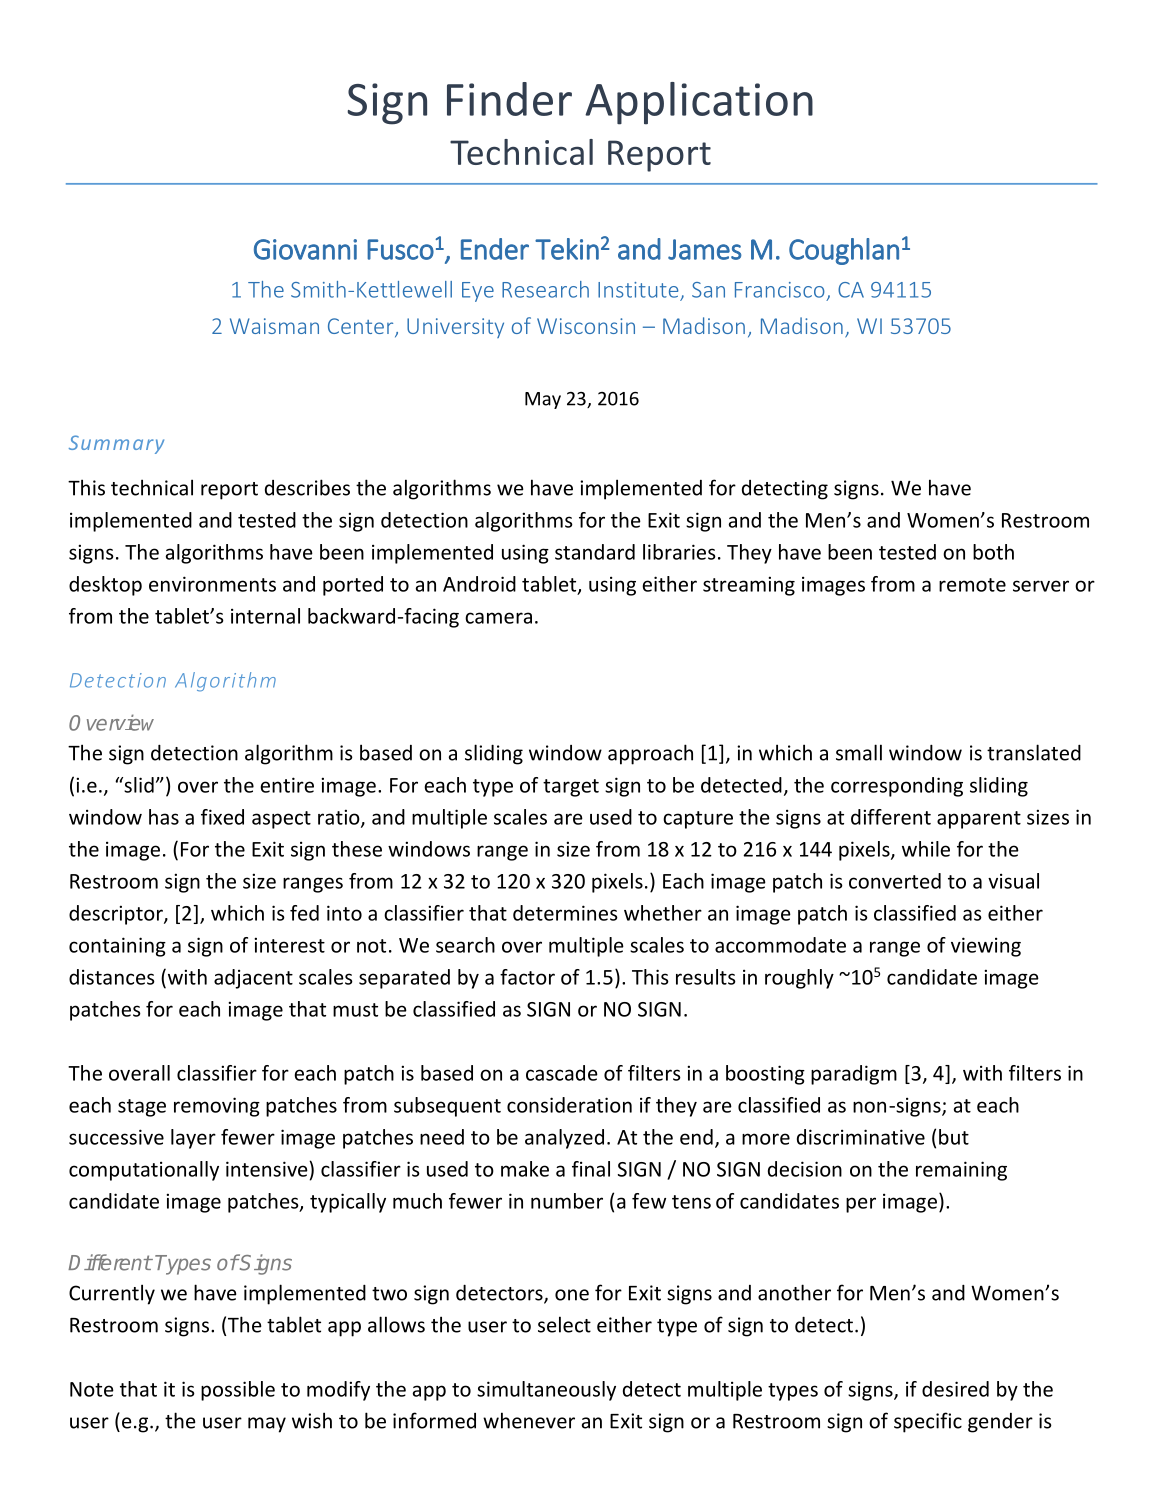 This page has width=1163, height=1505. What do you see at coordinates (212, 584) in the page?
I see `environments` at bounding box center [212, 584].
